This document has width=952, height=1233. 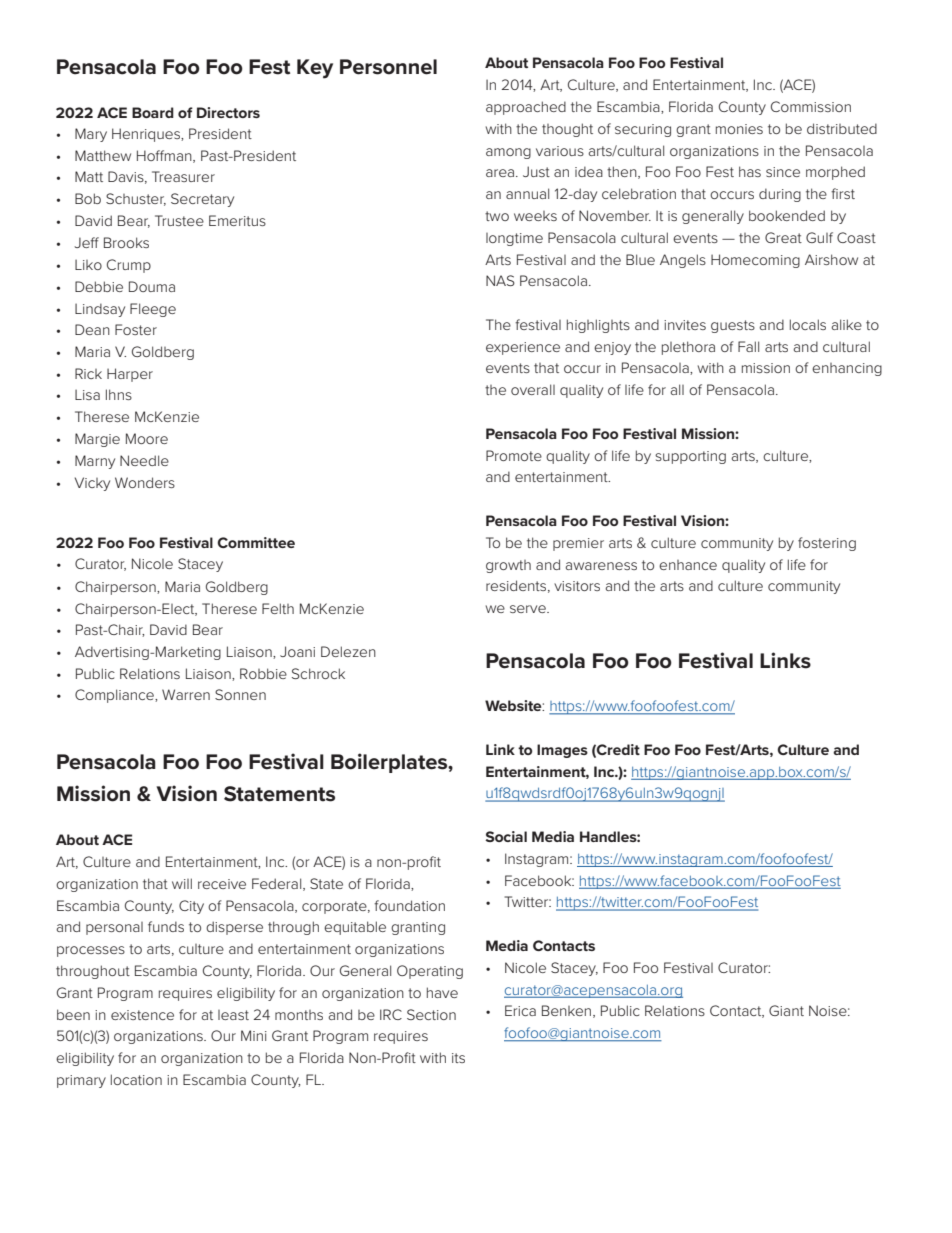 What do you see at coordinates (562, 751) in the document?
I see `Images` at bounding box center [562, 751].
